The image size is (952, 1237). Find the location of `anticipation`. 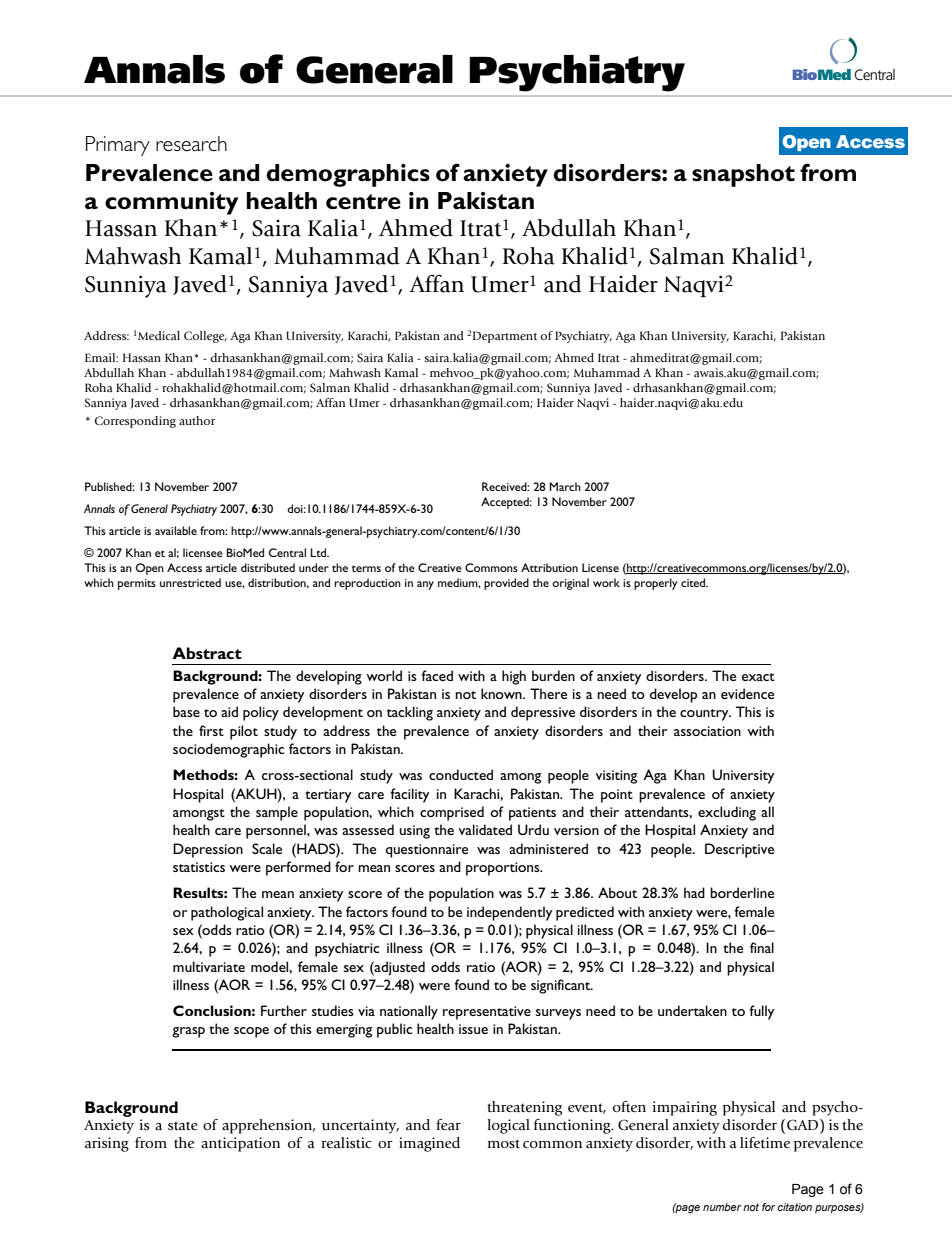

anticipation is located at coordinates (240, 1144).
